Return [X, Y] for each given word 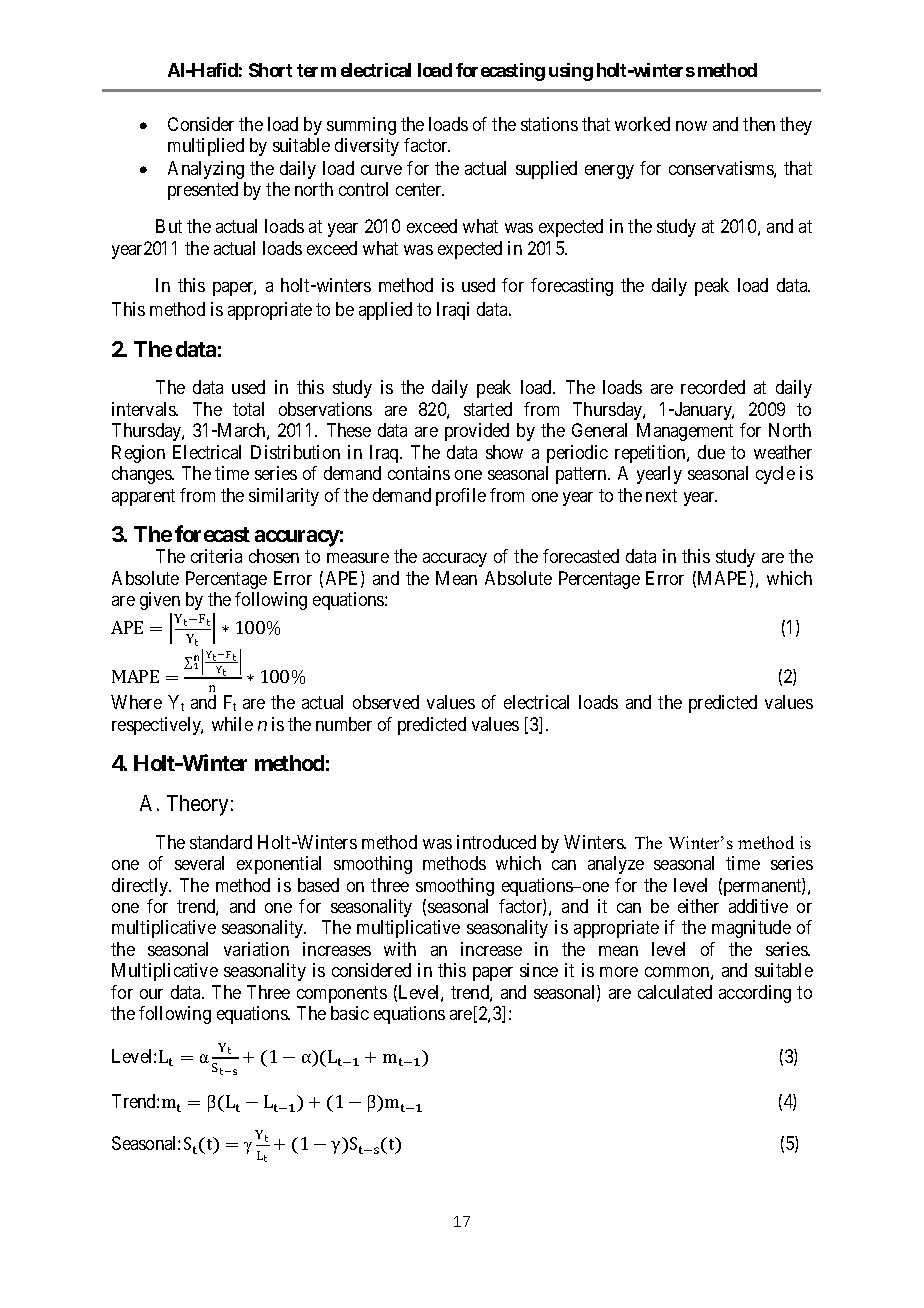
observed [386, 702]
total [248, 409]
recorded [713, 387]
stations [549, 124]
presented [203, 191]
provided [477, 432]
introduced [496, 842]
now [691, 126]
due [711, 452]
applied [385, 311]
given [160, 601]
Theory [197, 805]
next [661, 495]
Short [270, 70]
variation [256, 949]
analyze [616, 865]
